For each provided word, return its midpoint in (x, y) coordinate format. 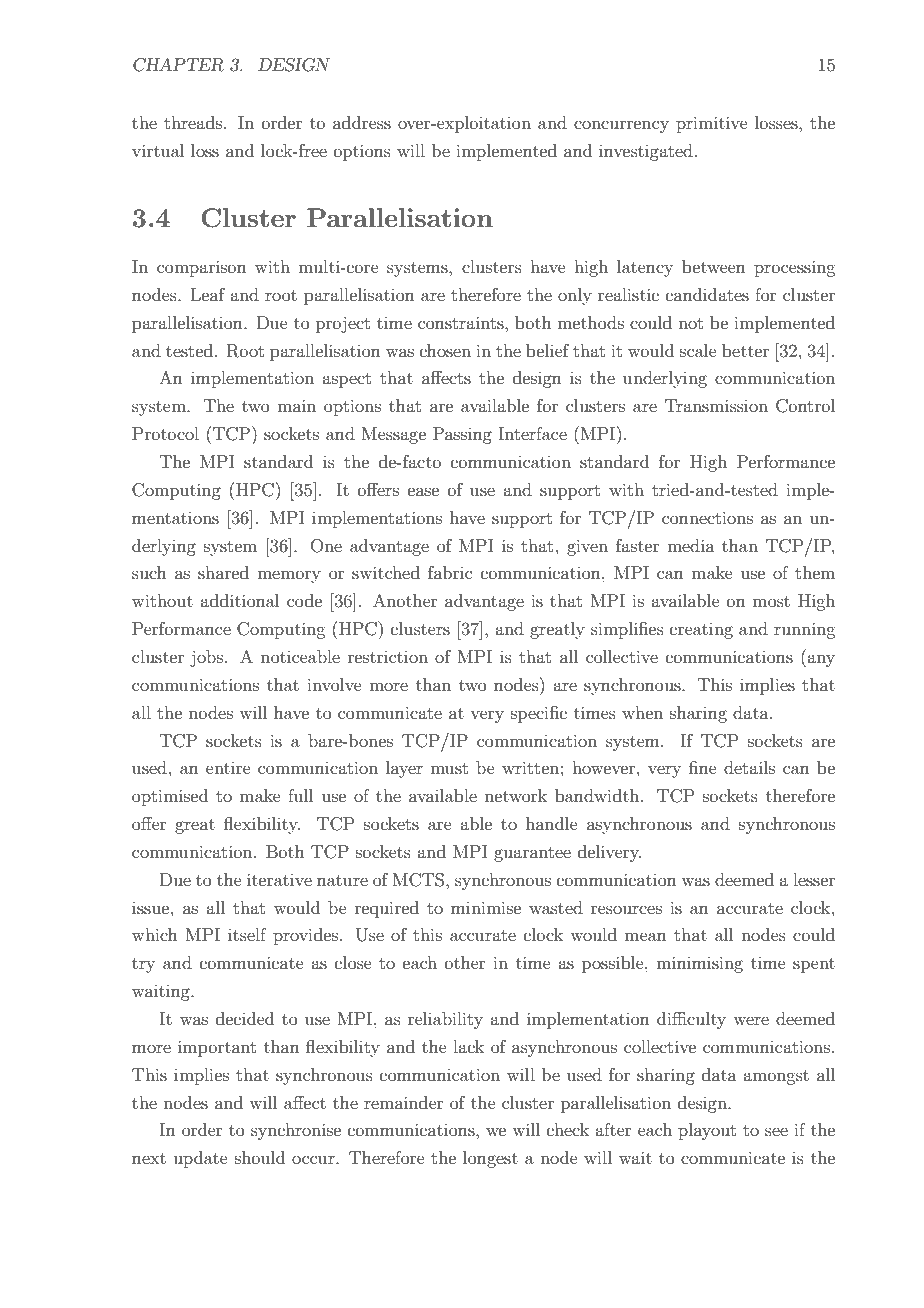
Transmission (716, 405)
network (516, 795)
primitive (712, 124)
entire (228, 768)
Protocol (165, 433)
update (200, 1159)
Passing (462, 435)
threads (193, 122)
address (362, 122)
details (749, 767)
